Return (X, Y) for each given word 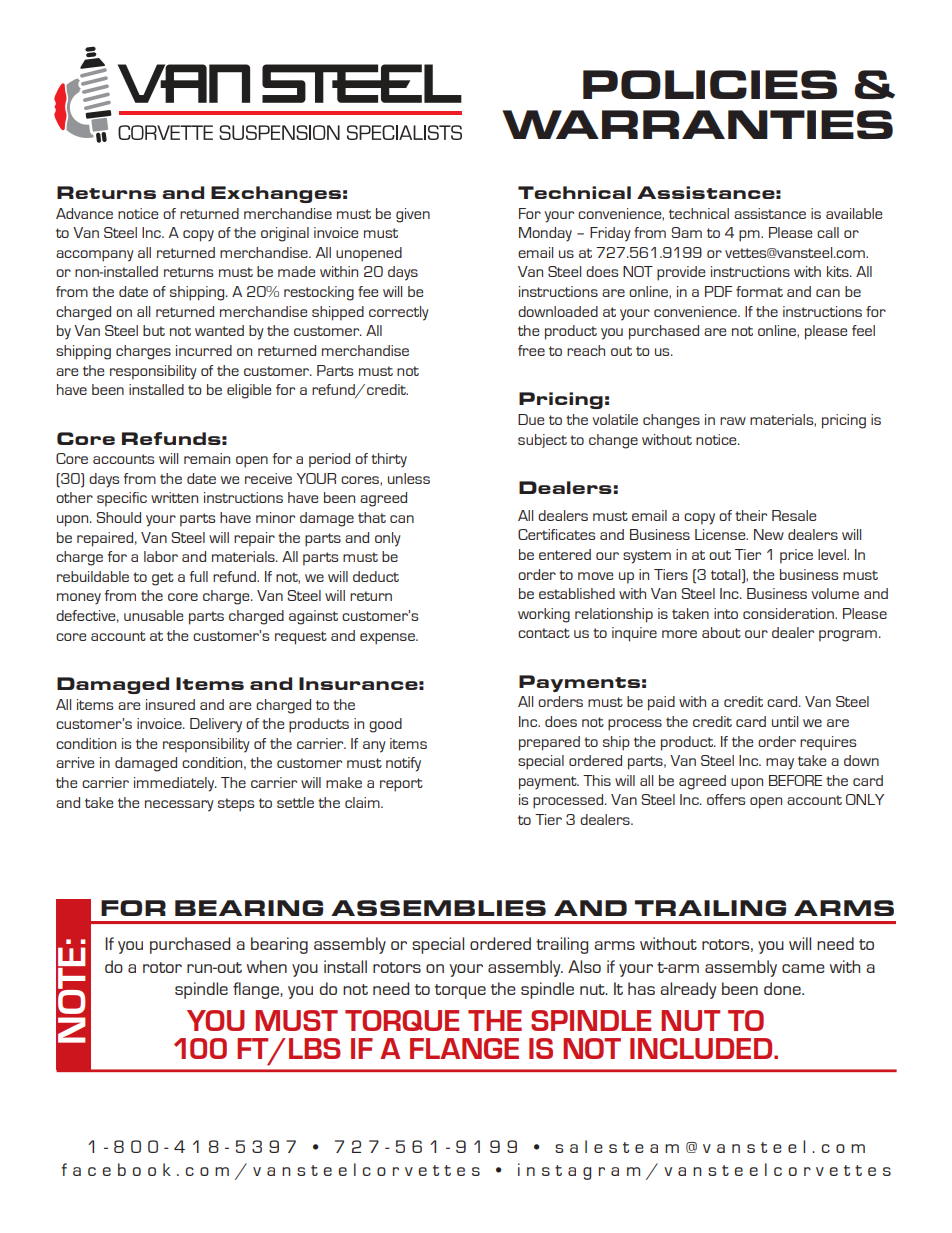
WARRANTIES (697, 124)
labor (161, 556)
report (401, 785)
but (154, 330)
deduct (376, 576)
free (531, 350)
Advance (84, 213)
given (413, 215)
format (759, 291)
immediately (175, 784)
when (267, 966)
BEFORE (795, 780)
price (796, 556)
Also (584, 966)
